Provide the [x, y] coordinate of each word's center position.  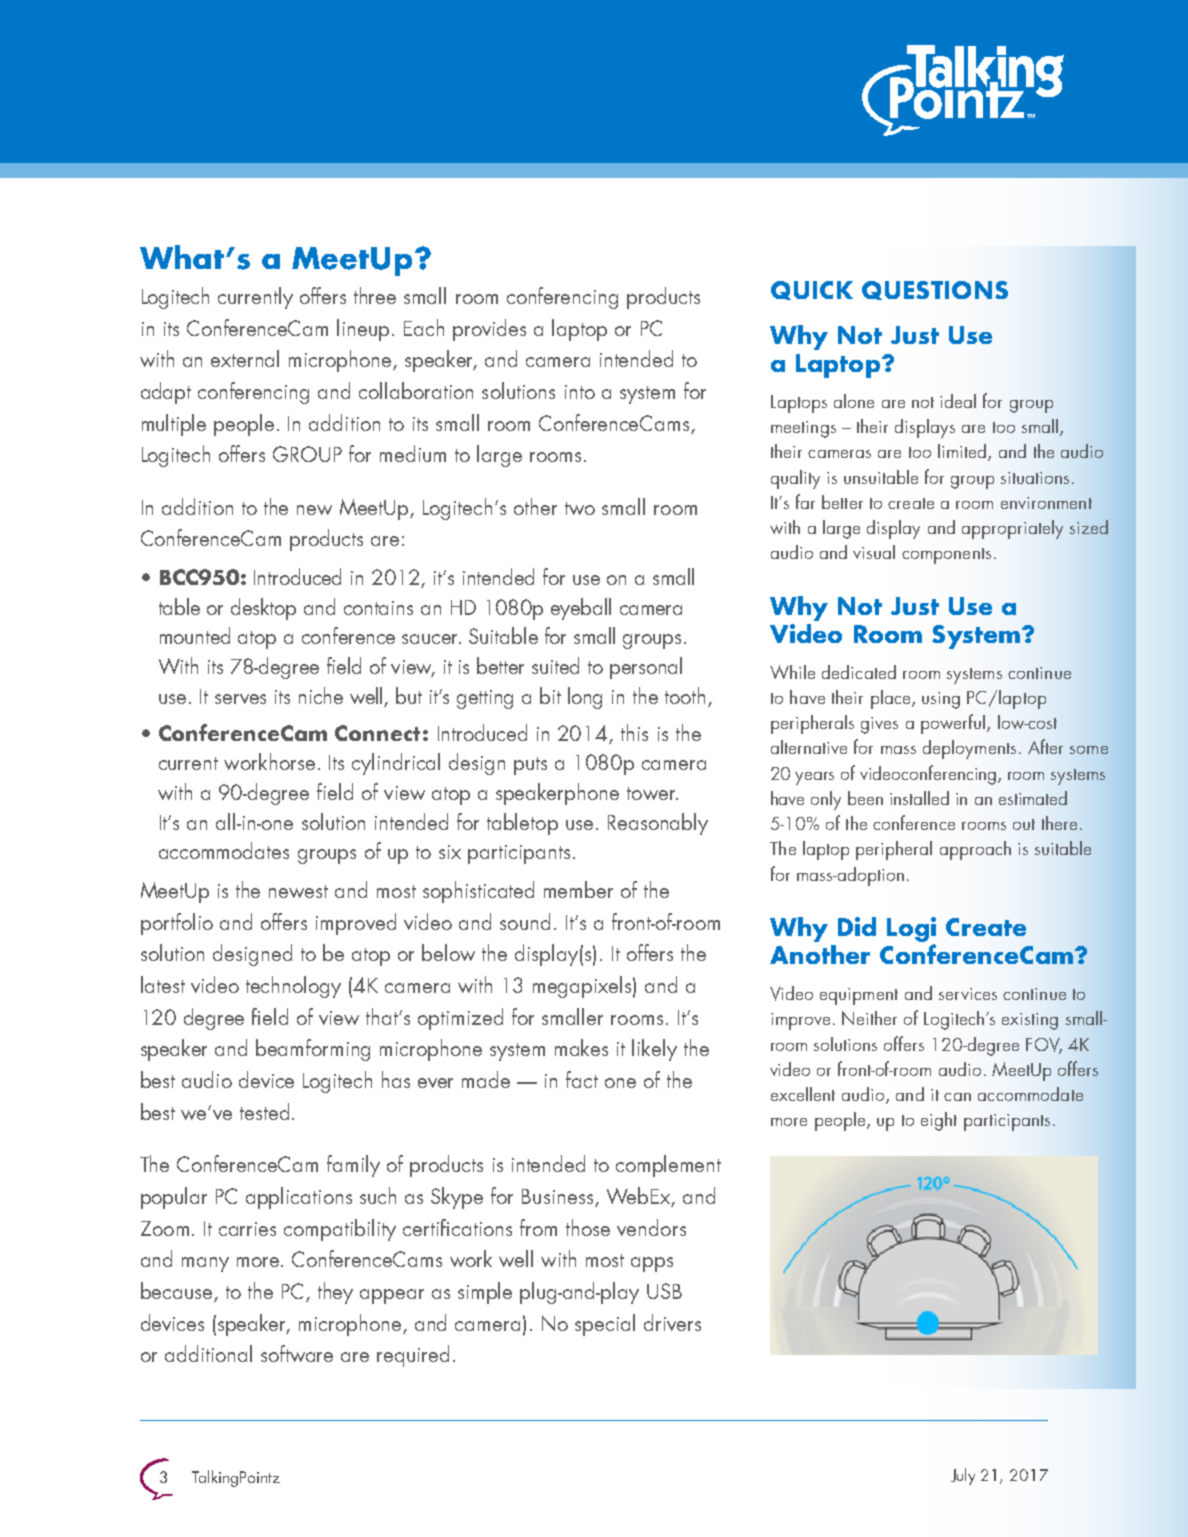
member [578, 889]
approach [975, 850]
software [297, 1353]
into [580, 392]
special [605, 1325]
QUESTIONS [935, 290]
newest [298, 891]
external [245, 358]
